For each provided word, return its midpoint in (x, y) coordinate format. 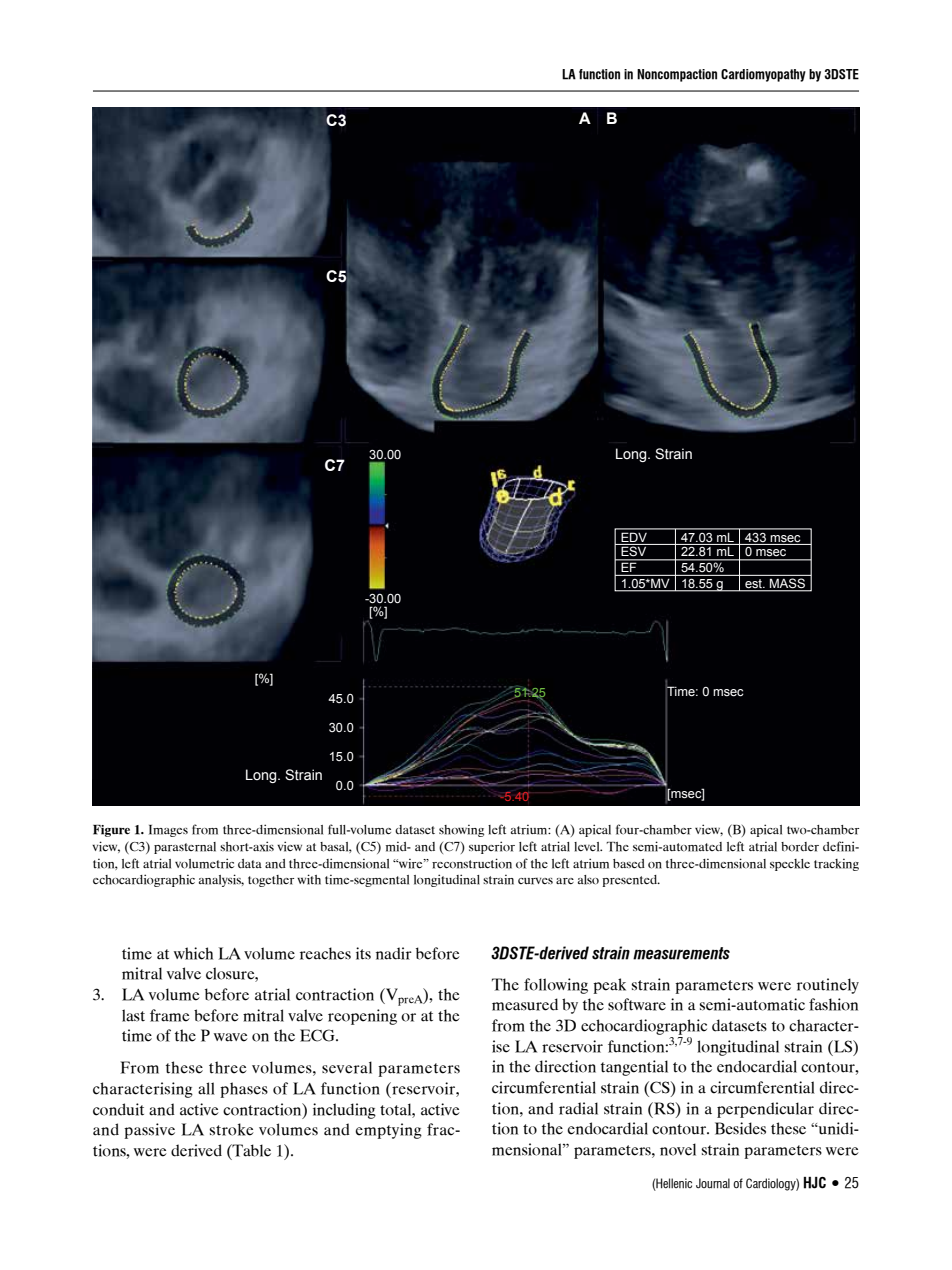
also (588, 880)
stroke (231, 1129)
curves (535, 881)
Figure (111, 831)
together (271, 881)
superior (492, 847)
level (588, 847)
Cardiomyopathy (763, 75)
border (800, 847)
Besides (740, 1128)
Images (168, 831)
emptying (388, 1131)
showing (461, 831)
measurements (681, 953)
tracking (836, 865)
